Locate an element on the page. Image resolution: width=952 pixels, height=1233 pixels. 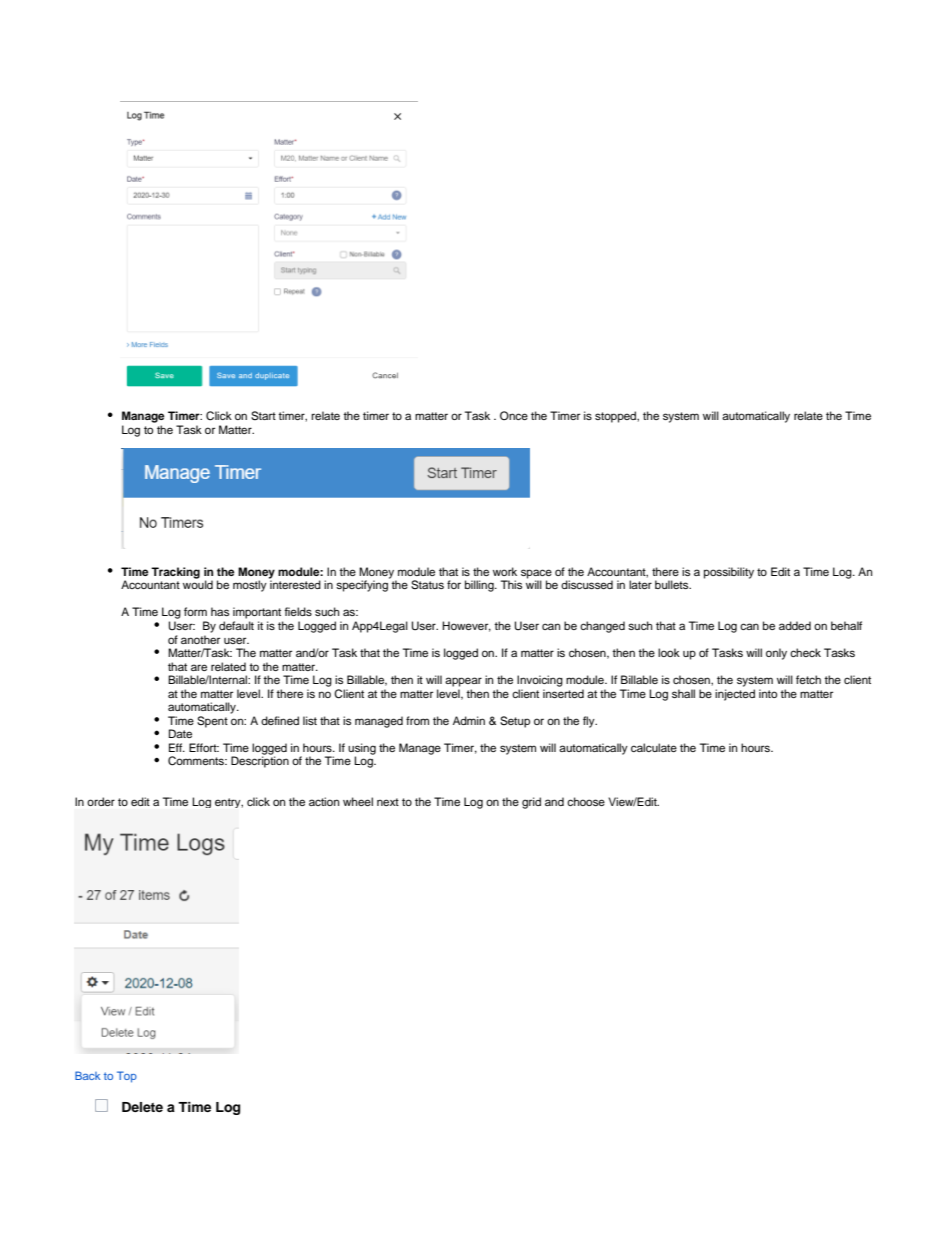
Once is located at coordinates (514, 415).
